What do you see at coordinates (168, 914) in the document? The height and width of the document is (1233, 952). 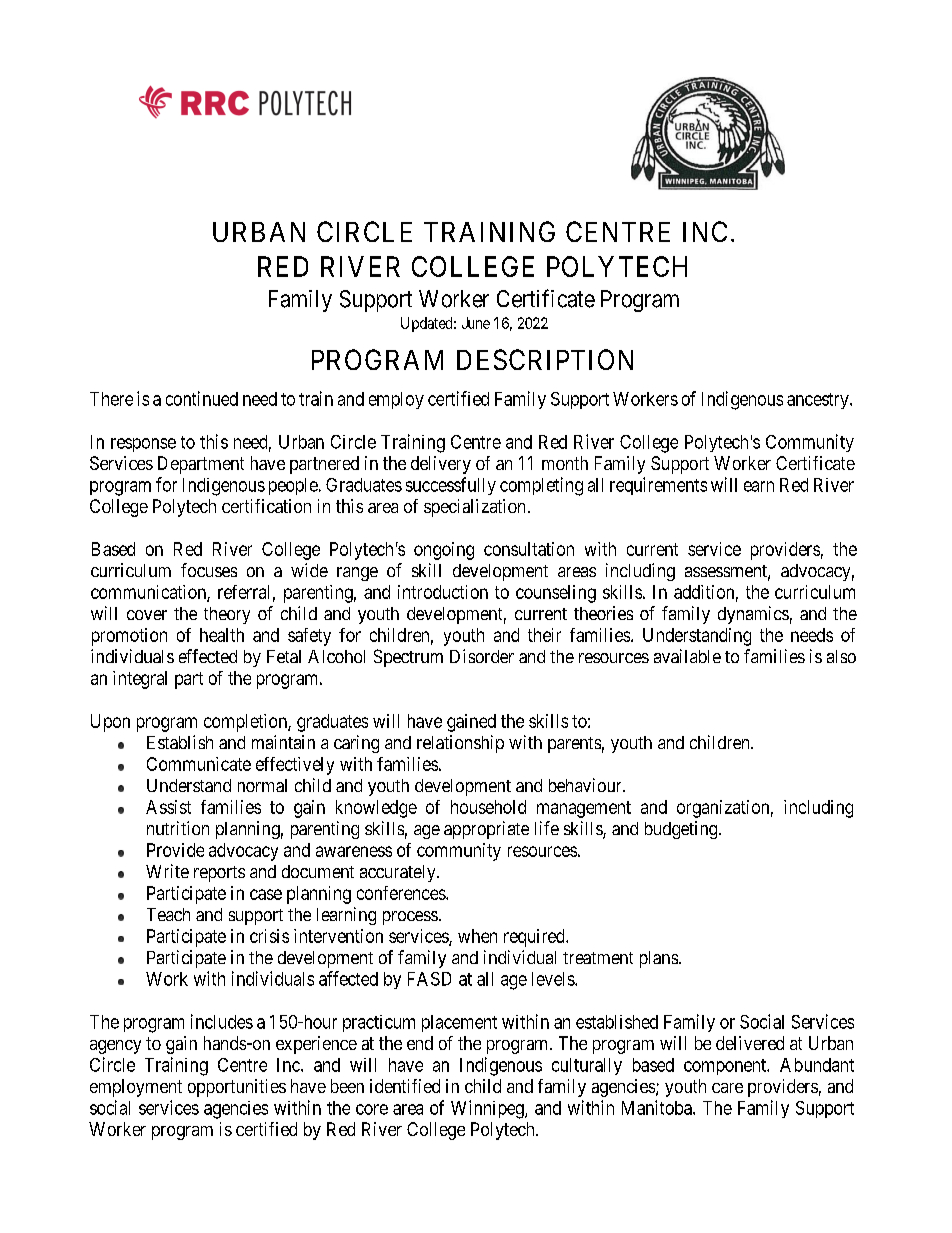 I see `Teach` at bounding box center [168, 914].
